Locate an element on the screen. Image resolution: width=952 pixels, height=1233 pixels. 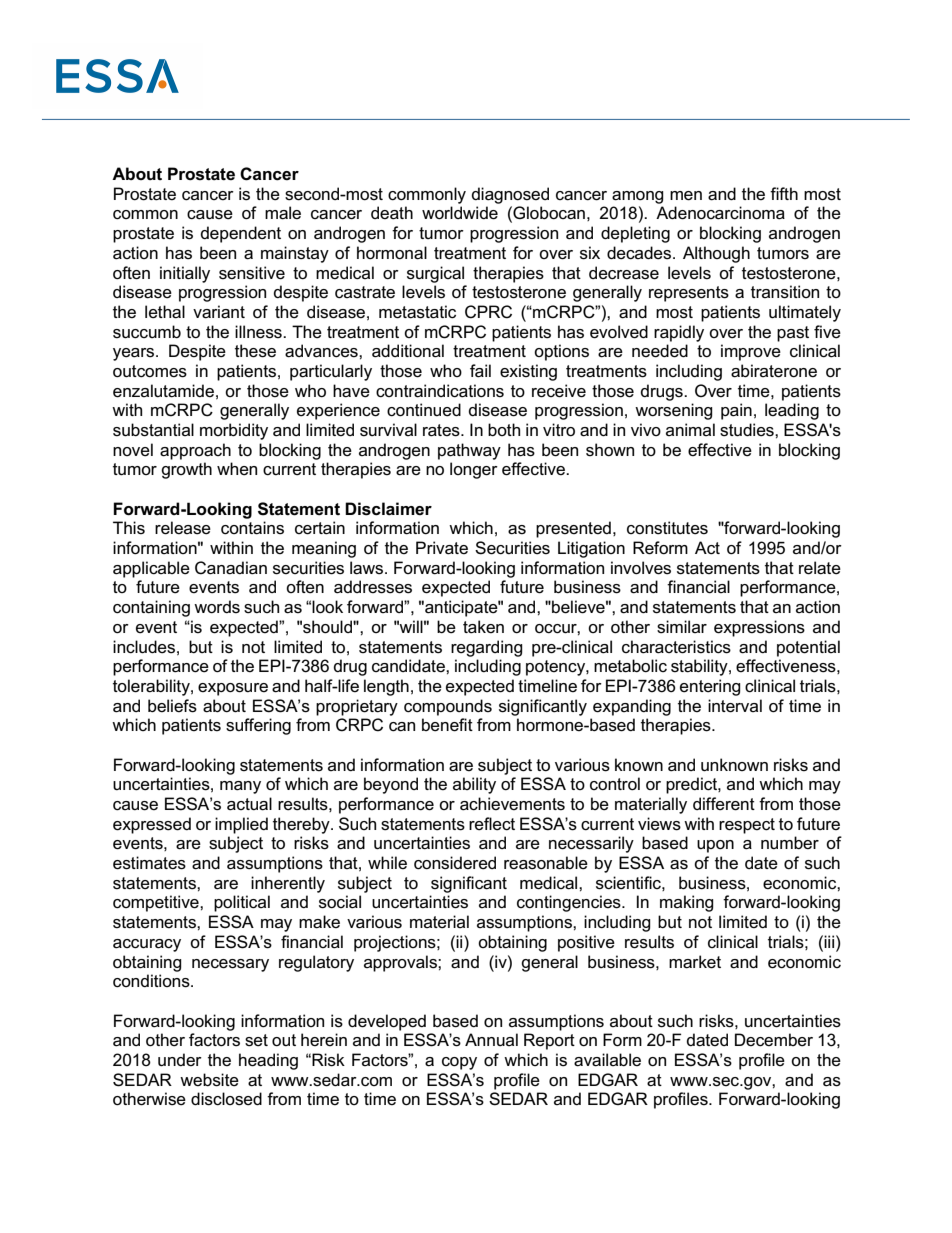
December is located at coordinates (774, 1040).
